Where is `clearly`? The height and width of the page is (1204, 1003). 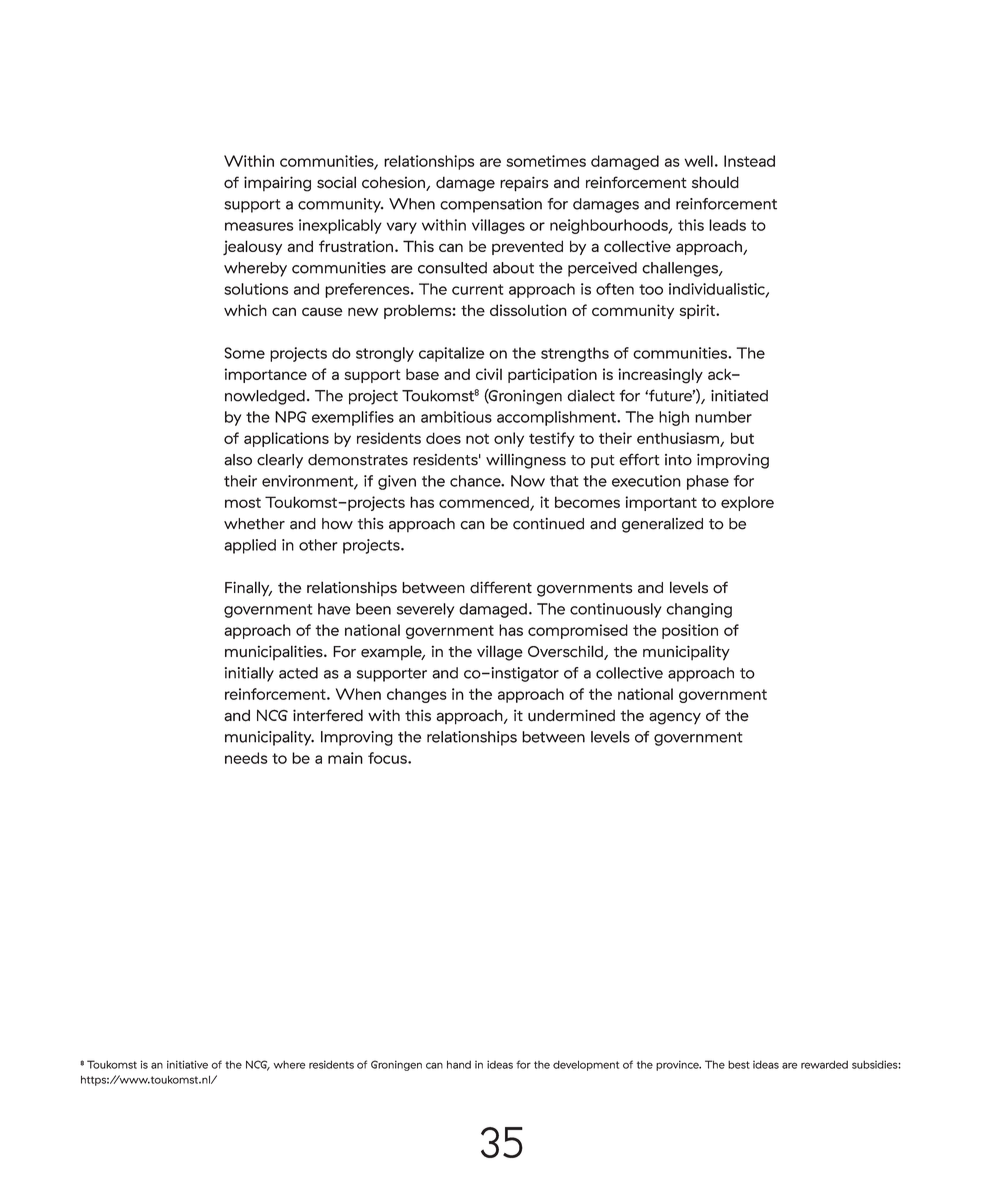 clearly is located at coordinates (280, 461).
